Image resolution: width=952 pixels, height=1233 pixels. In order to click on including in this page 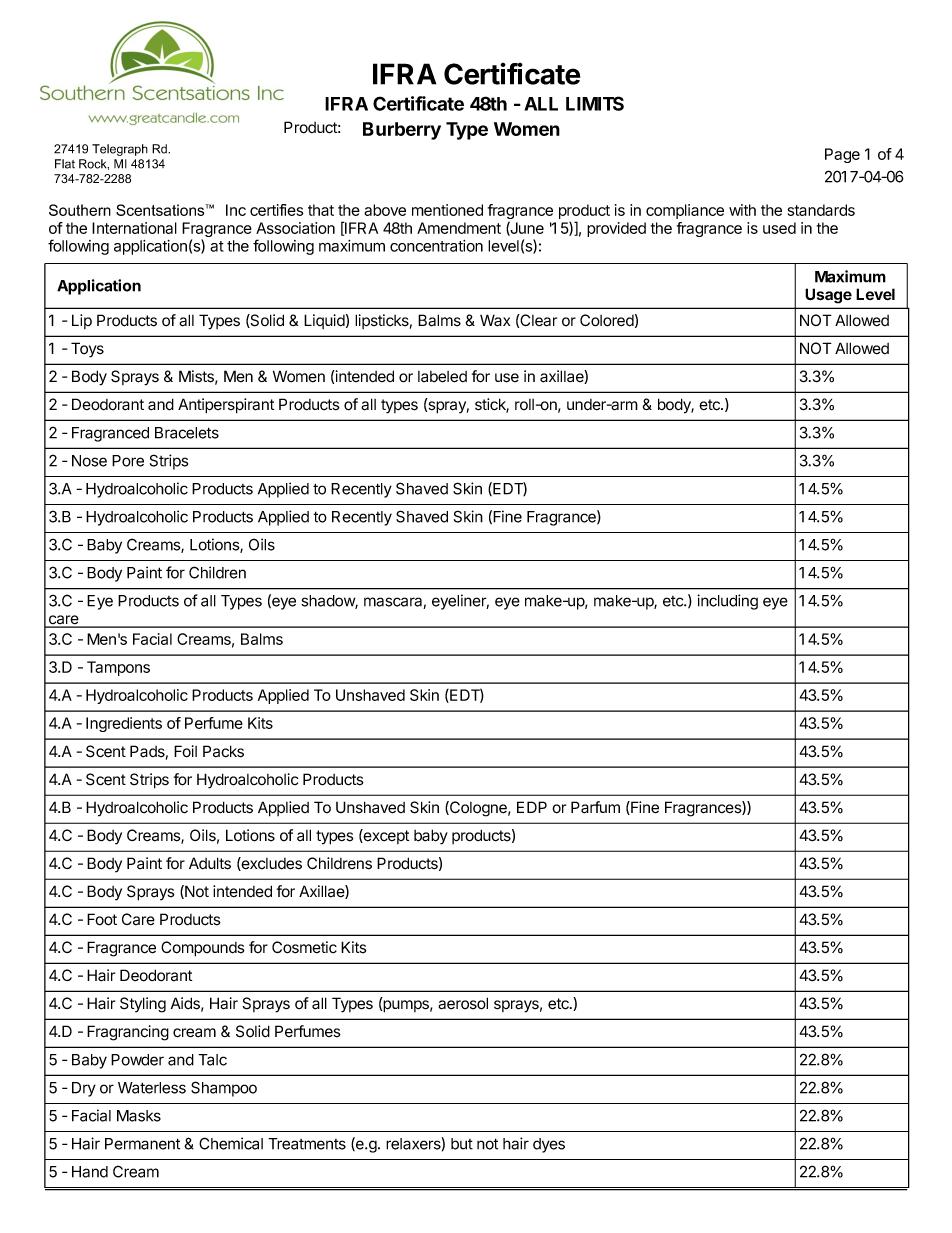, I will do `click(727, 602)`.
